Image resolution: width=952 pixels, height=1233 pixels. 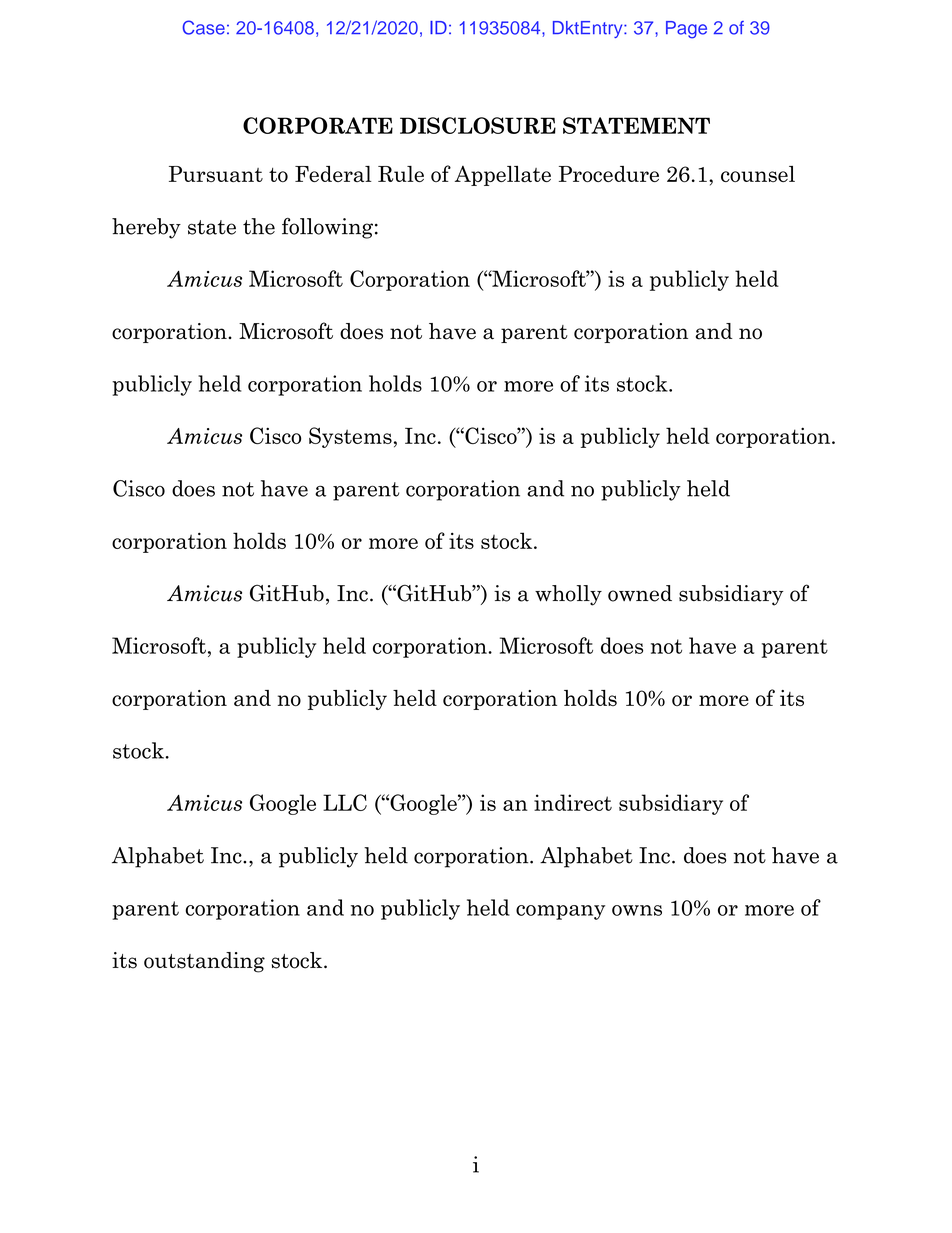 What do you see at coordinates (686, 30) in the screenshot?
I see `Page` at bounding box center [686, 30].
